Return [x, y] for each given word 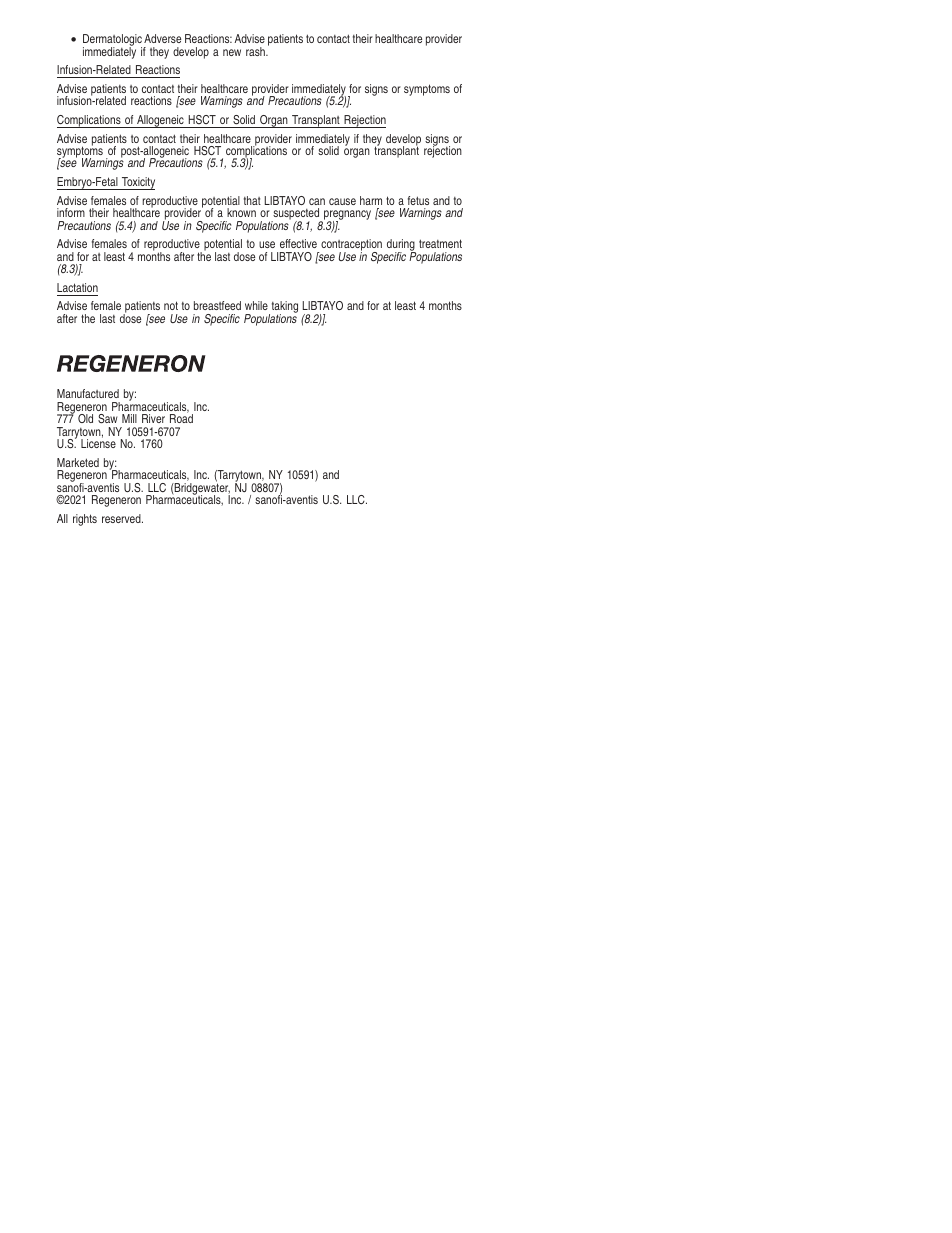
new [232, 52]
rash [256, 51]
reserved [122, 518]
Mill [129, 418]
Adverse [162, 38]
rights [85, 520]
